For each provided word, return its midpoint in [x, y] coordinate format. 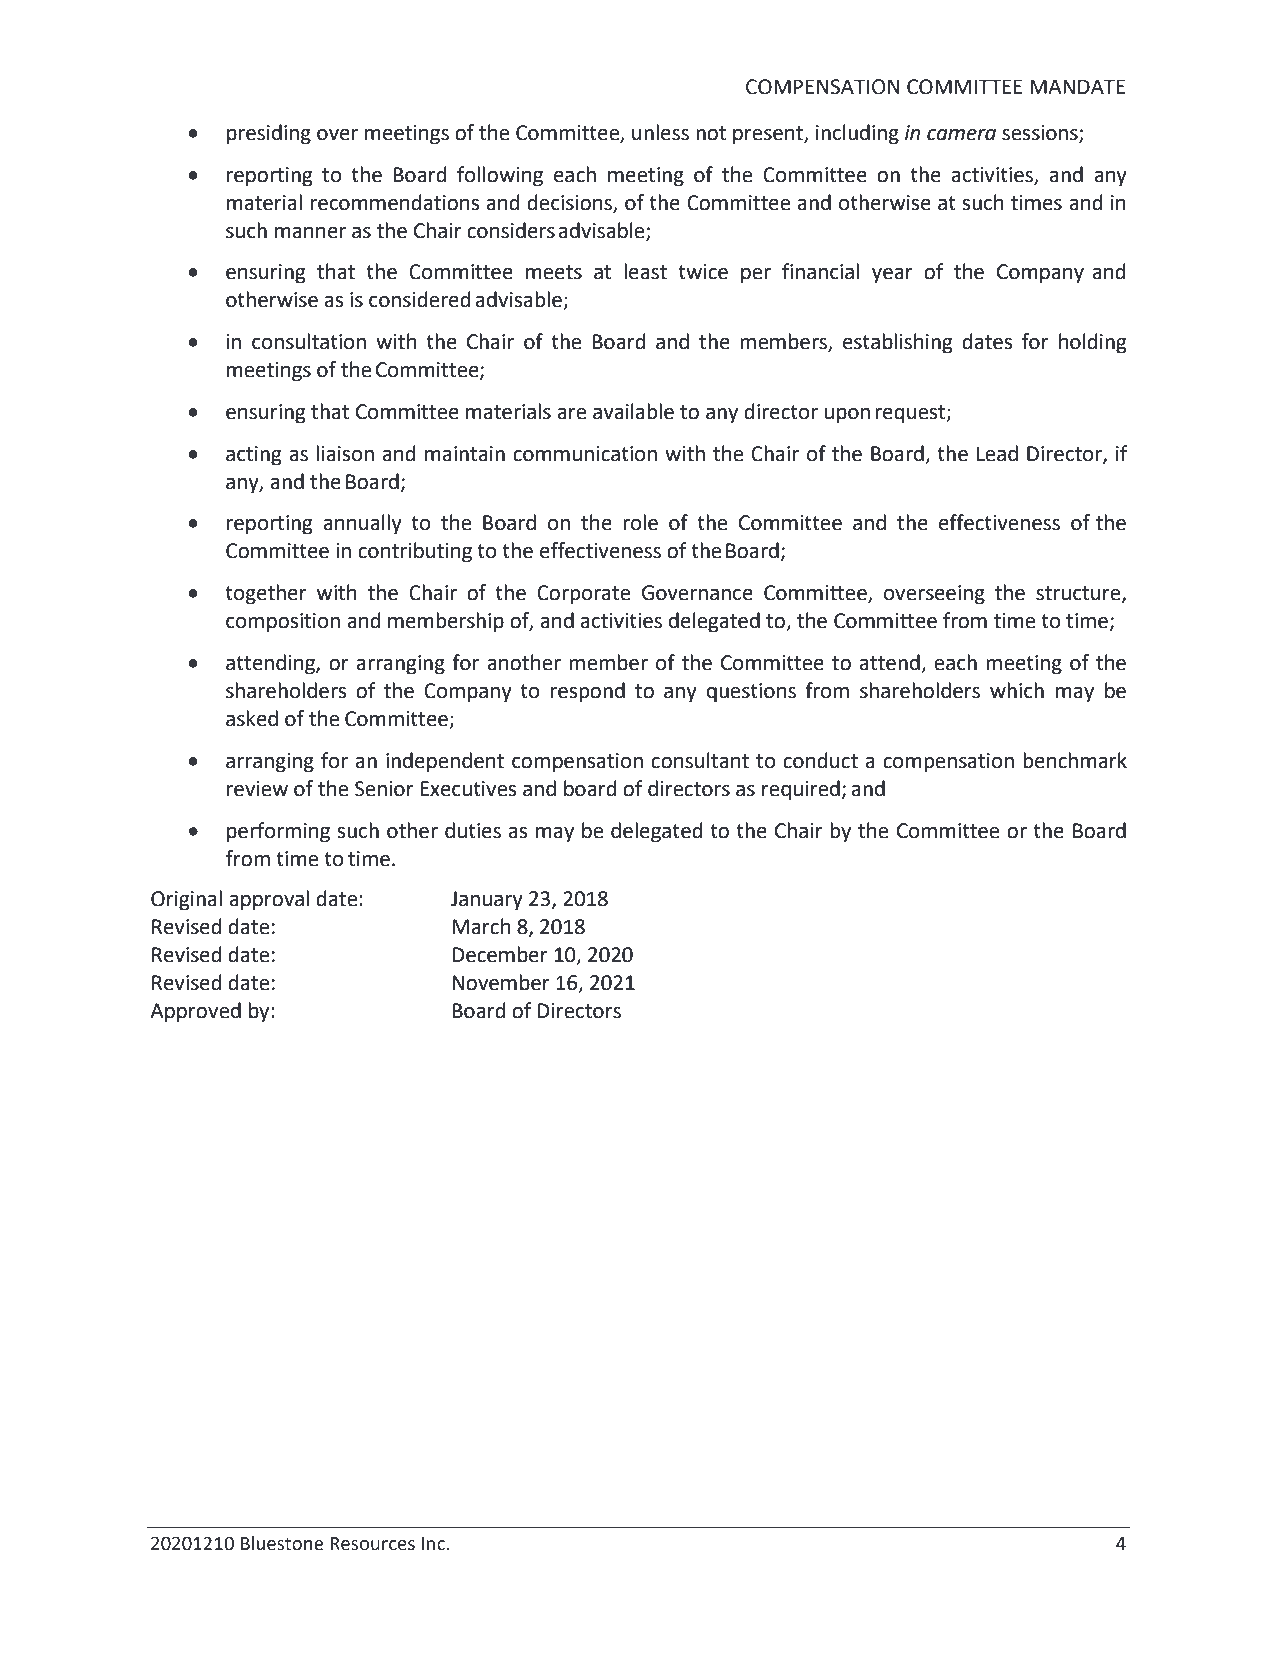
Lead [997, 453]
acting [253, 456]
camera [961, 135]
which [1017, 690]
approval [269, 900]
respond [588, 692]
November [501, 982]
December [500, 954]
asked [252, 718]
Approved [195, 1012]
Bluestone [282, 1543]
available [633, 411]
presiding [269, 134]
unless [660, 132]
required [801, 790]
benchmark [1075, 760]
